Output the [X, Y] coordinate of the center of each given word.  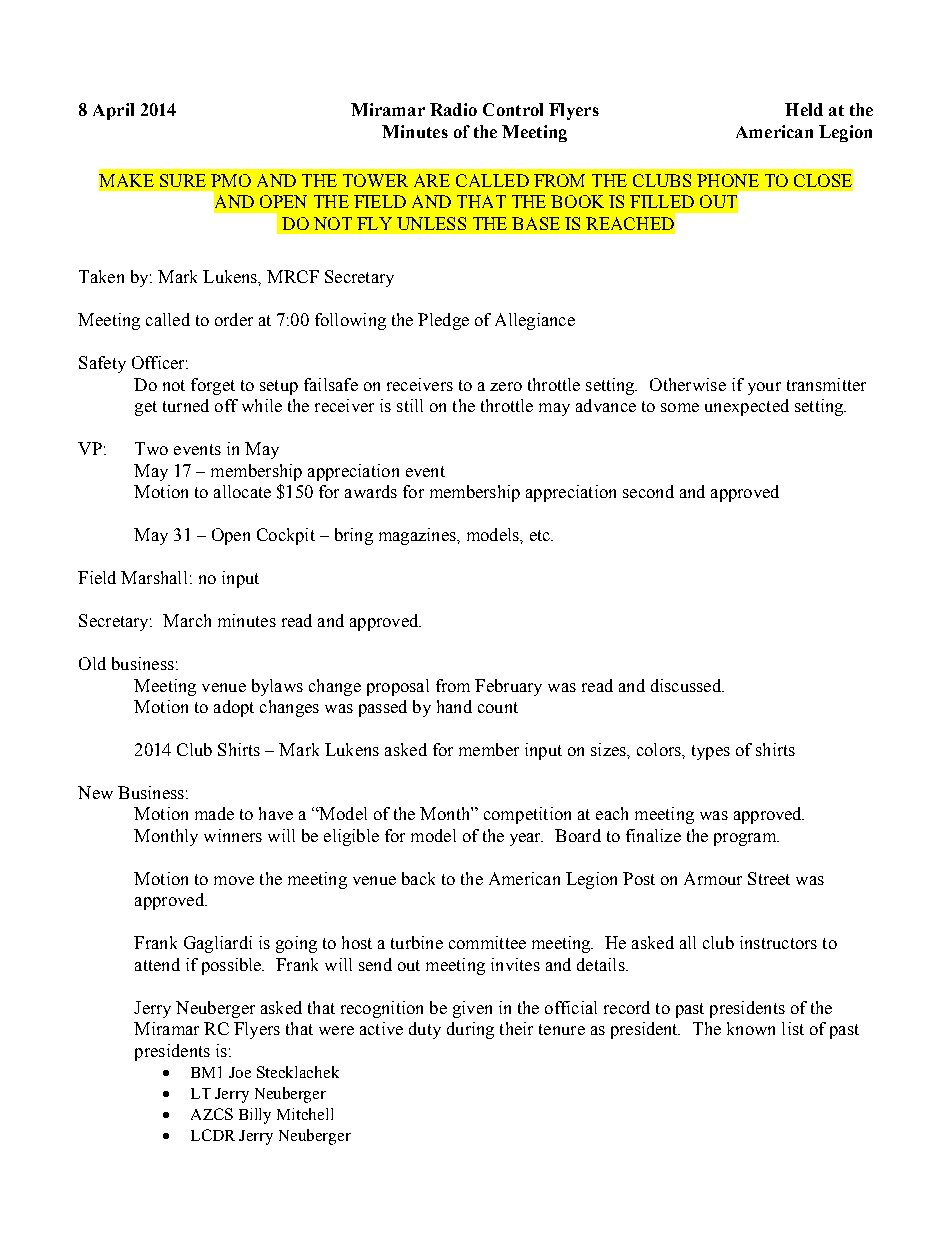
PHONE [728, 180]
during [470, 1030]
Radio [453, 109]
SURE [183, 180]
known [751, 1028]
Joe [240, 1072]
